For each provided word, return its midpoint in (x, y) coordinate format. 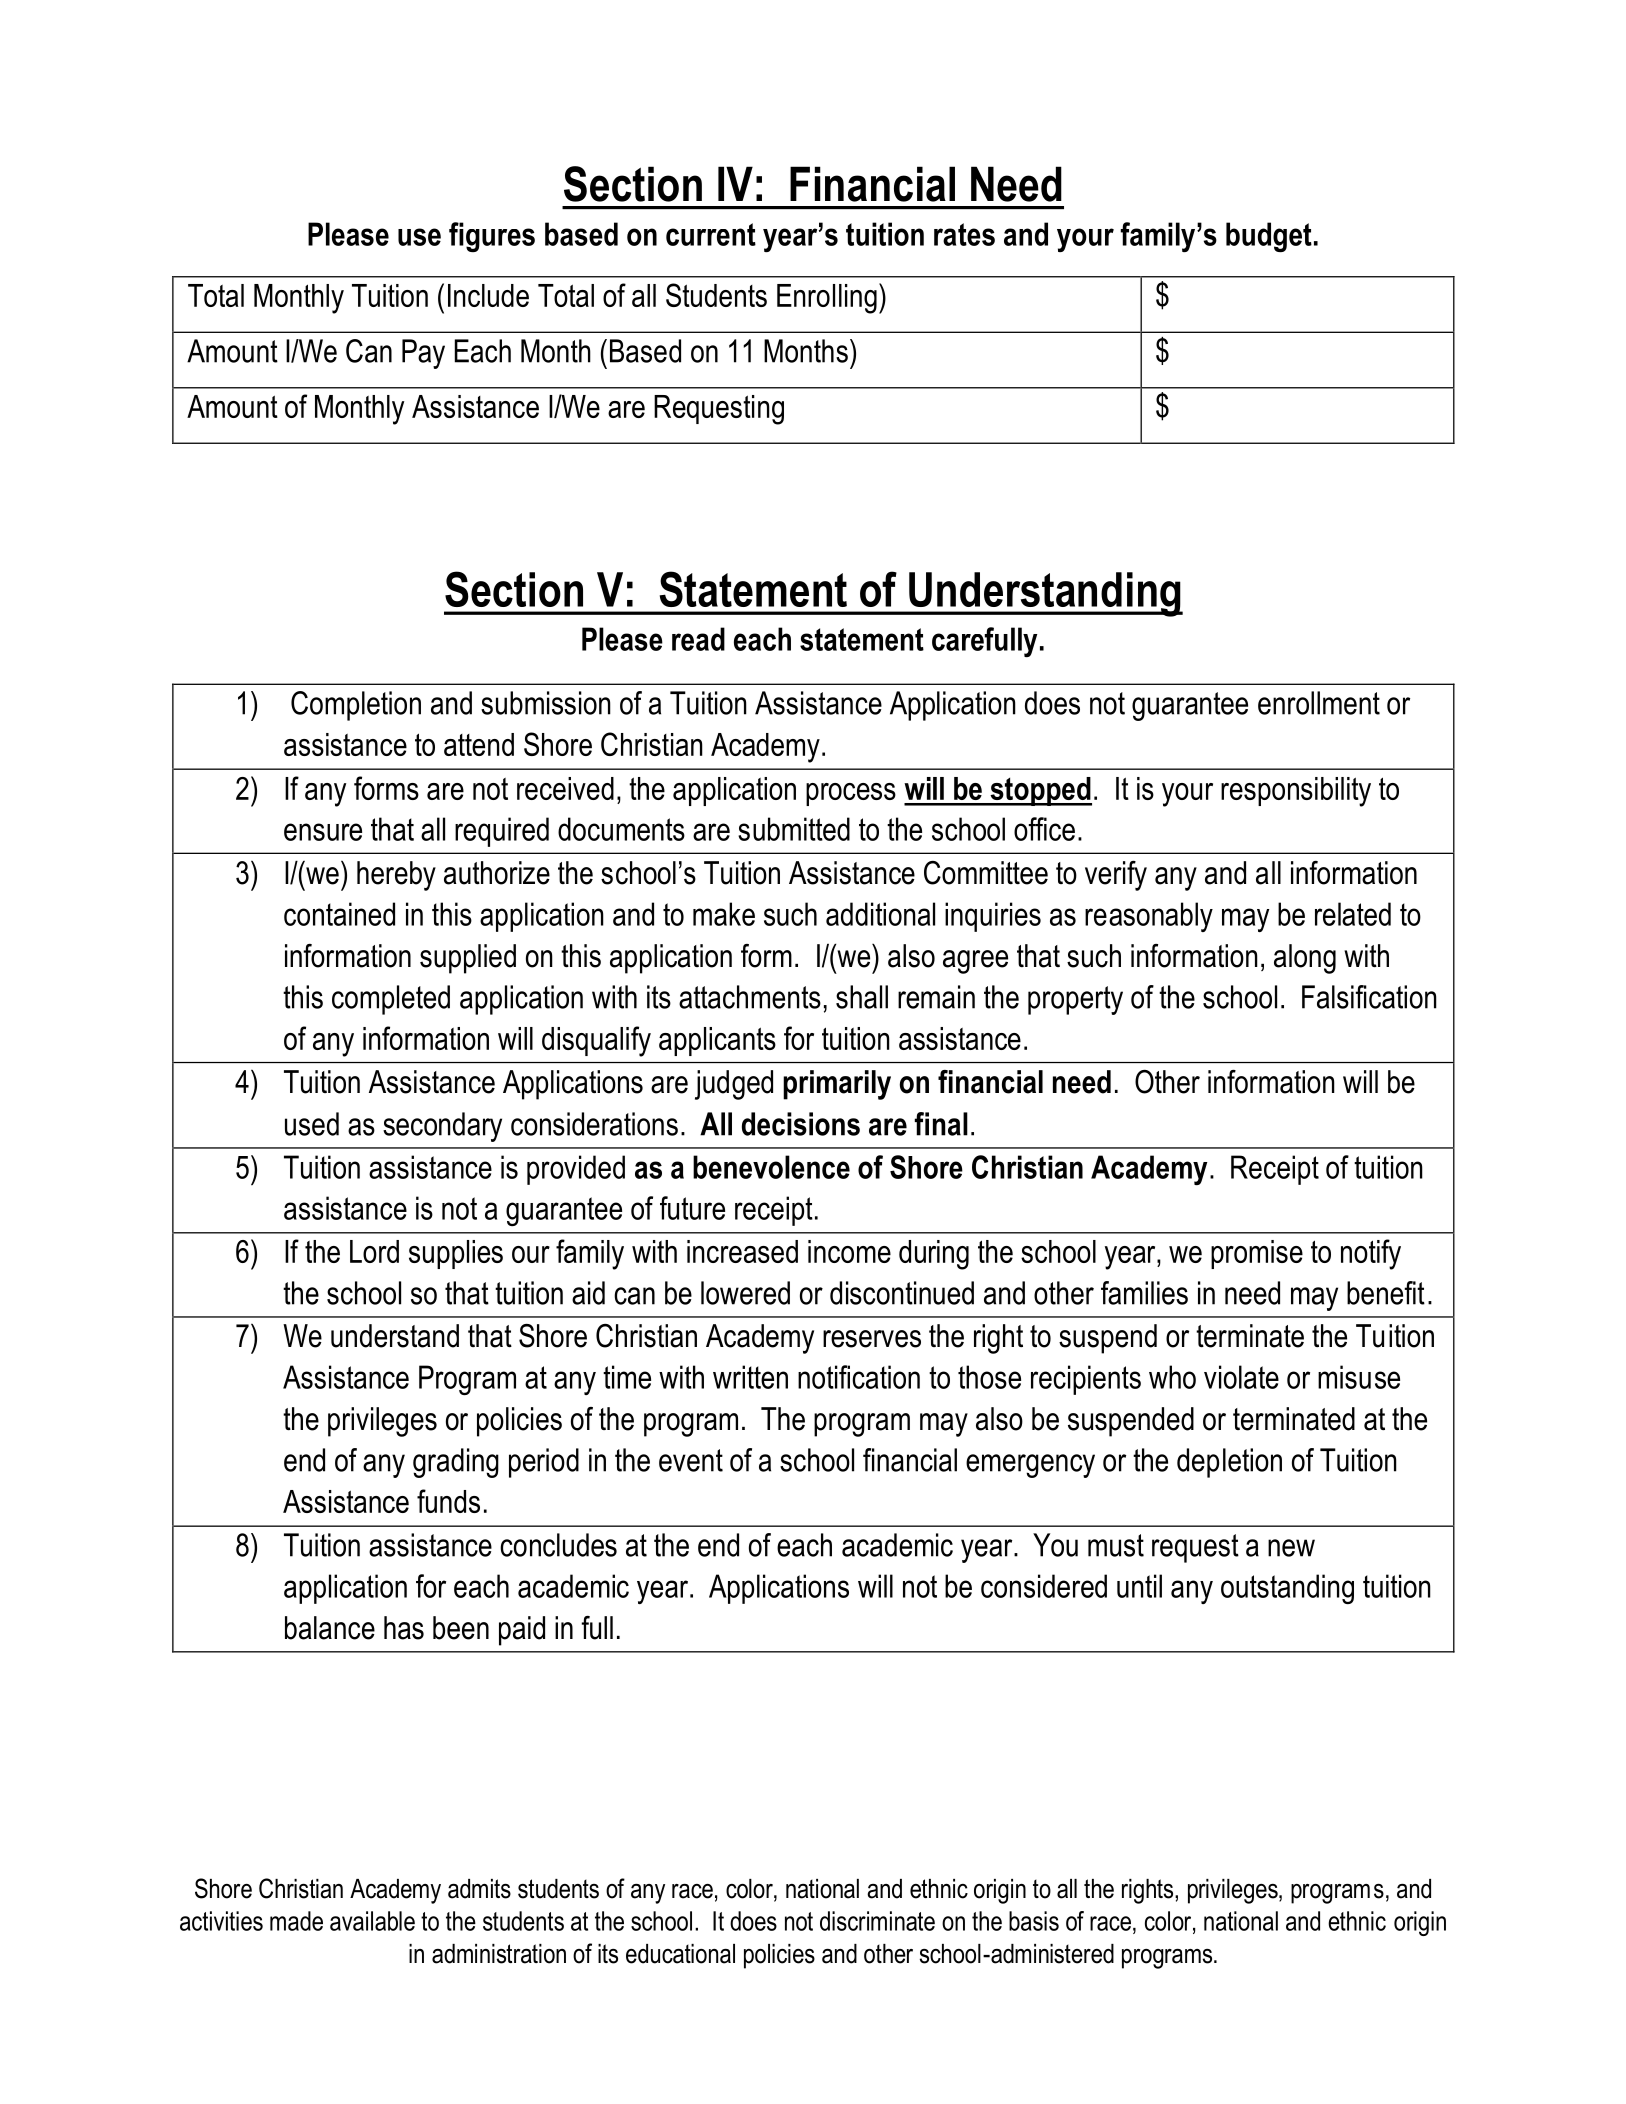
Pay (423, 354)
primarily (837, 1085)
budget (1269, 237)
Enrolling (827, 299)
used (312, 1124)
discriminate (877, 1921)
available (372, 1921)
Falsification (1369, 997)
